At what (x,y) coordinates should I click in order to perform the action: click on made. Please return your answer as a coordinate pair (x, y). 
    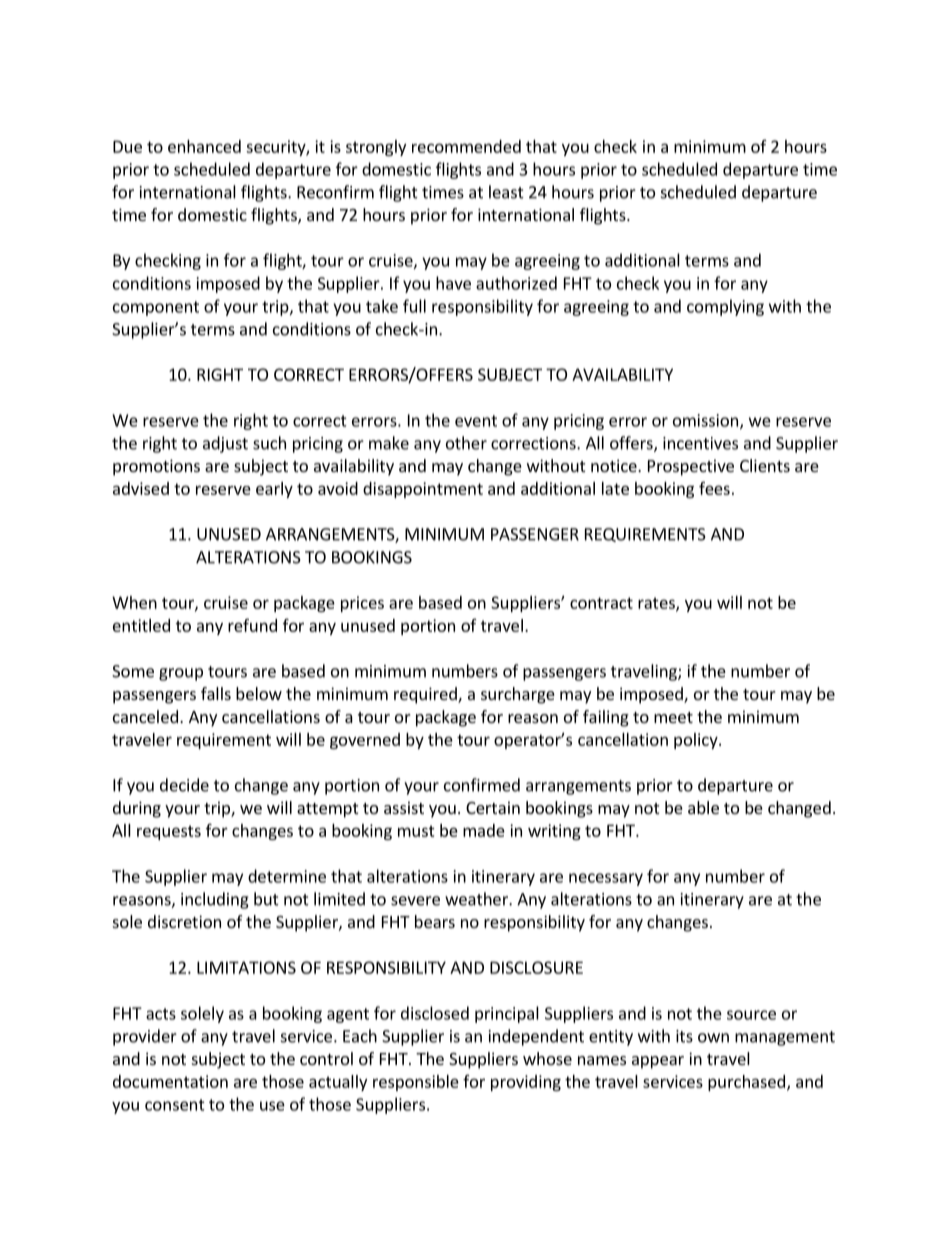
    Looking at the image, I should click on (484, 830).
